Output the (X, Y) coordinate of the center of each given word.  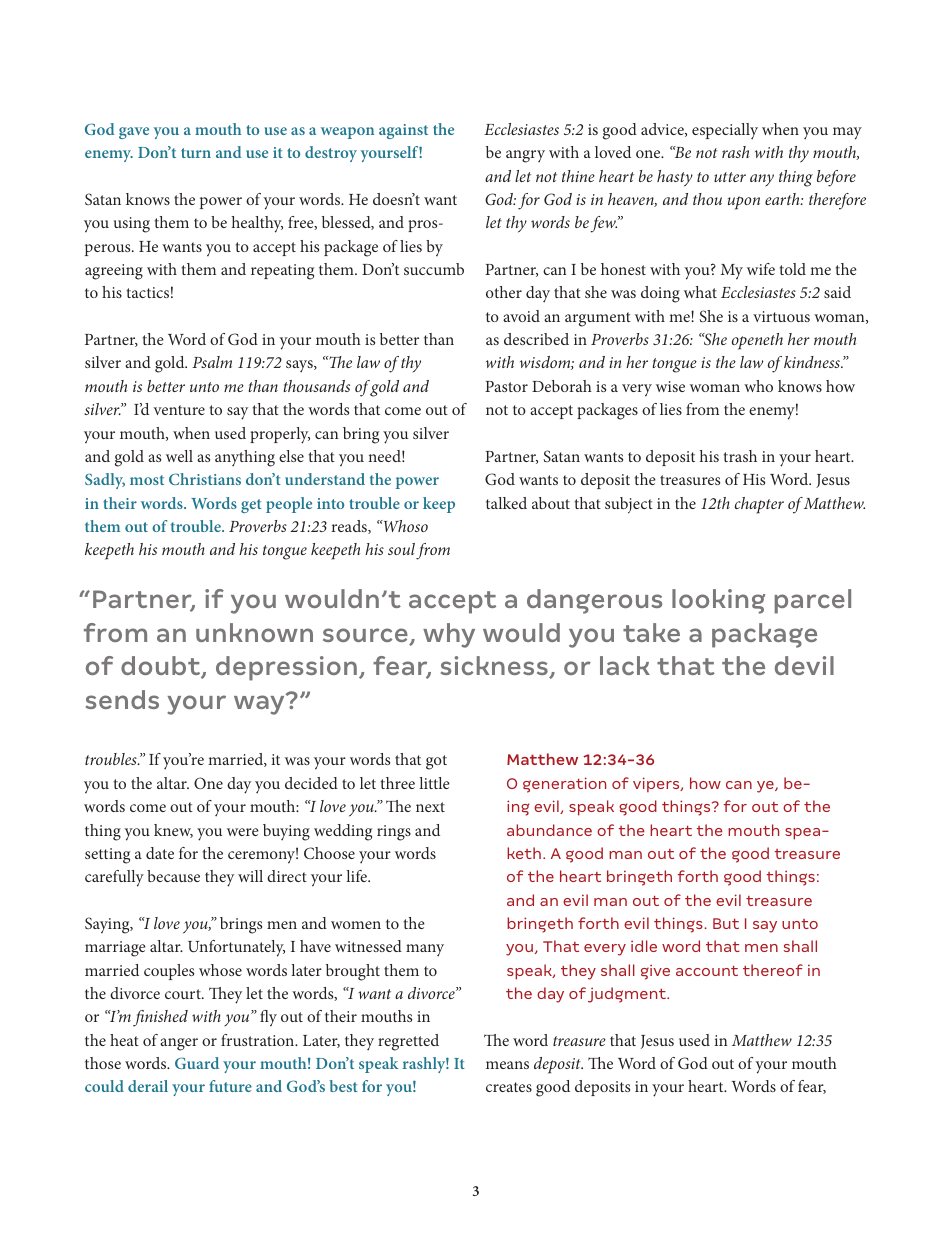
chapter (759, 505)
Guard (197, 1063)
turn (196, 153)
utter (730, 177)
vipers (657, 784)
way (260, 704)
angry (525, 156)
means (507, 1065)
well (179, 456)
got (436, 762)
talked (506, 503)
